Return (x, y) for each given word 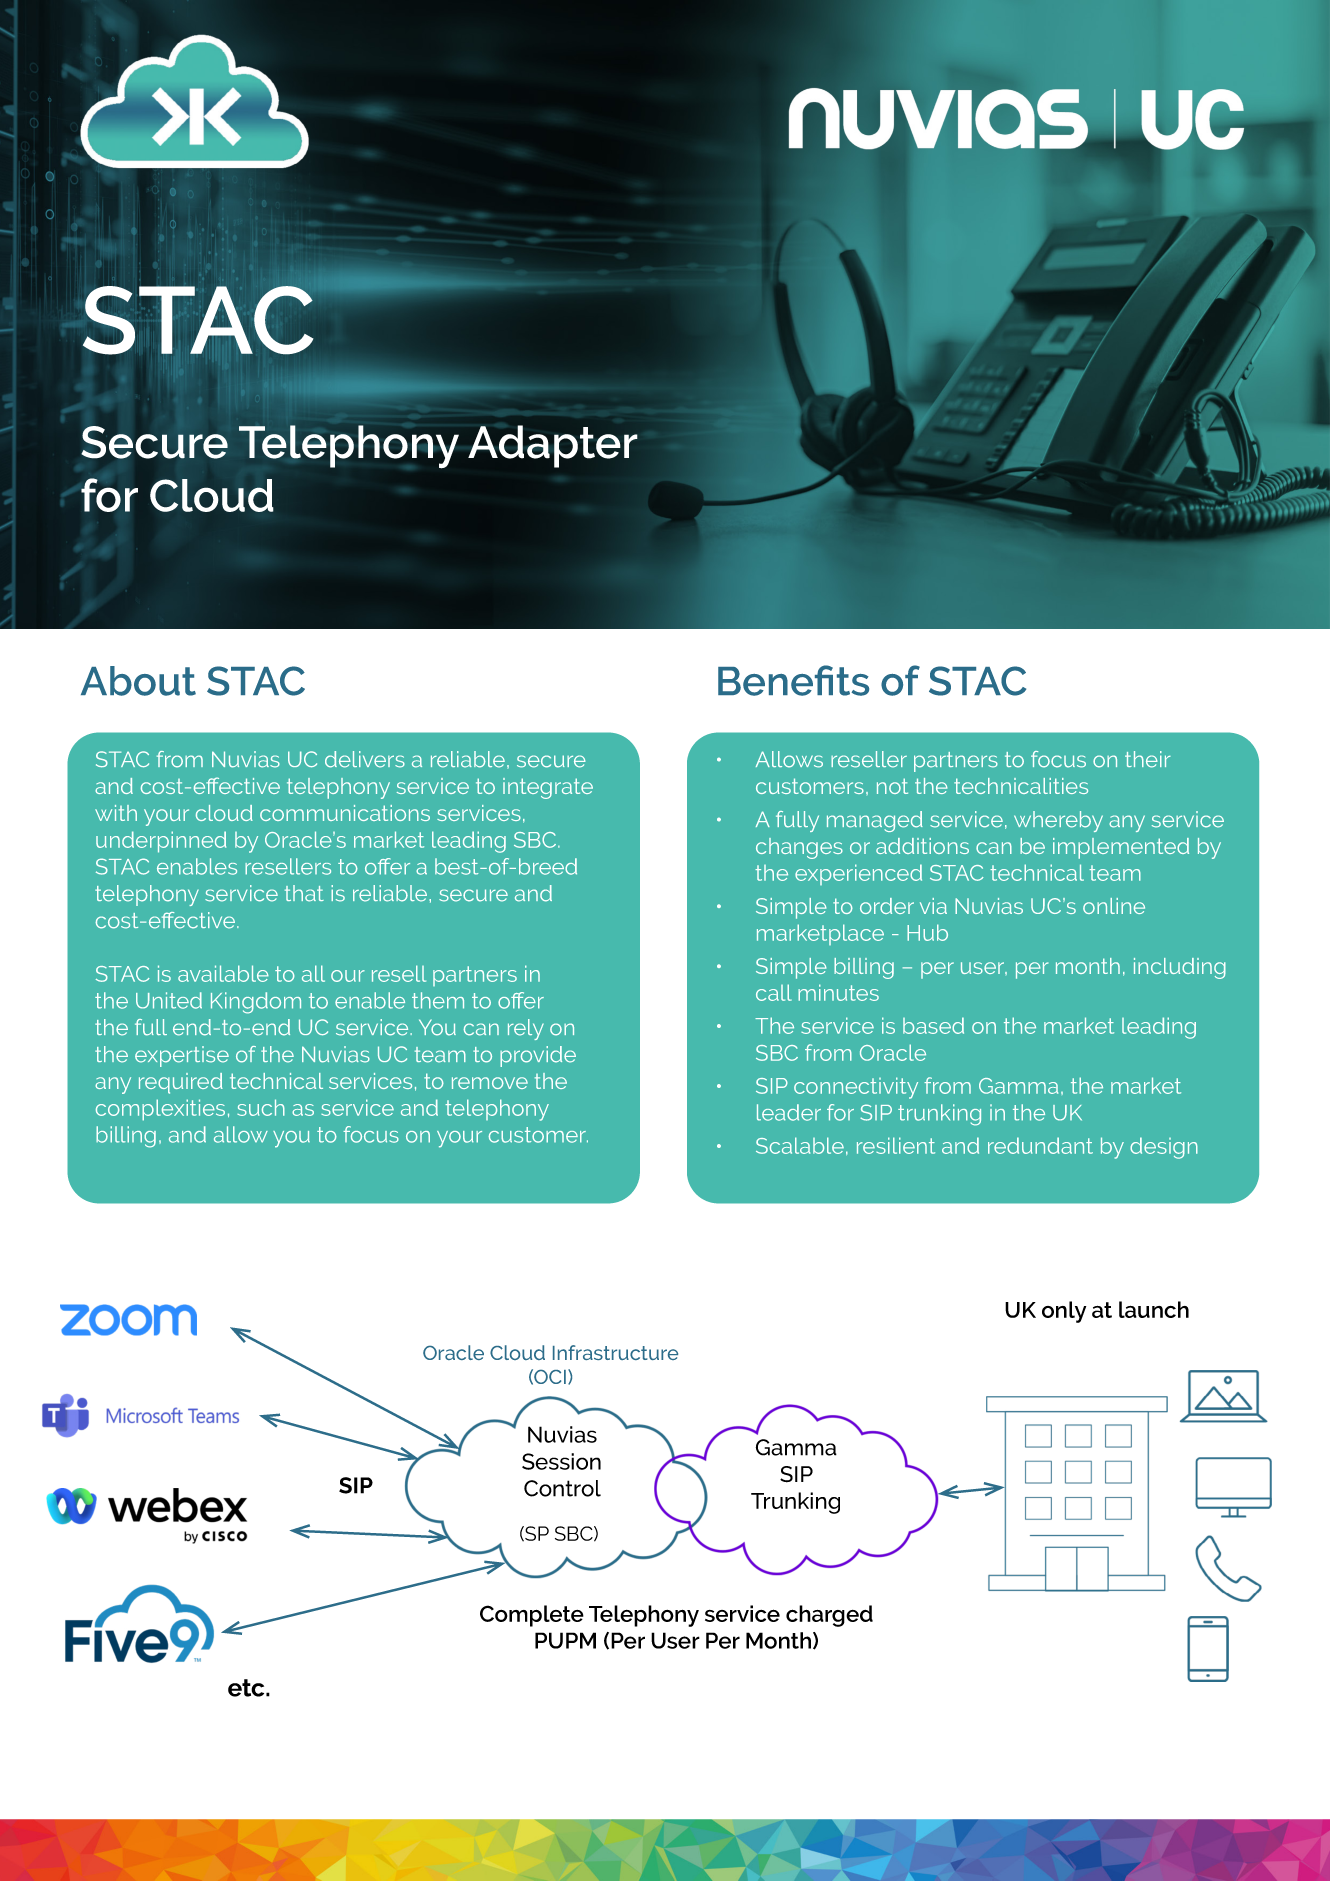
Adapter (553, 446)
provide (538, 1056)
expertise (182, 1056)
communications (345, 813)
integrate (548, 788)
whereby (1058, 821)
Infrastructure (615, 1352)
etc (247, 1688)
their (1148, 759)
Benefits (793, 680)
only (1064, 1312)
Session (561, 1461)
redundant (1040, 1145)
